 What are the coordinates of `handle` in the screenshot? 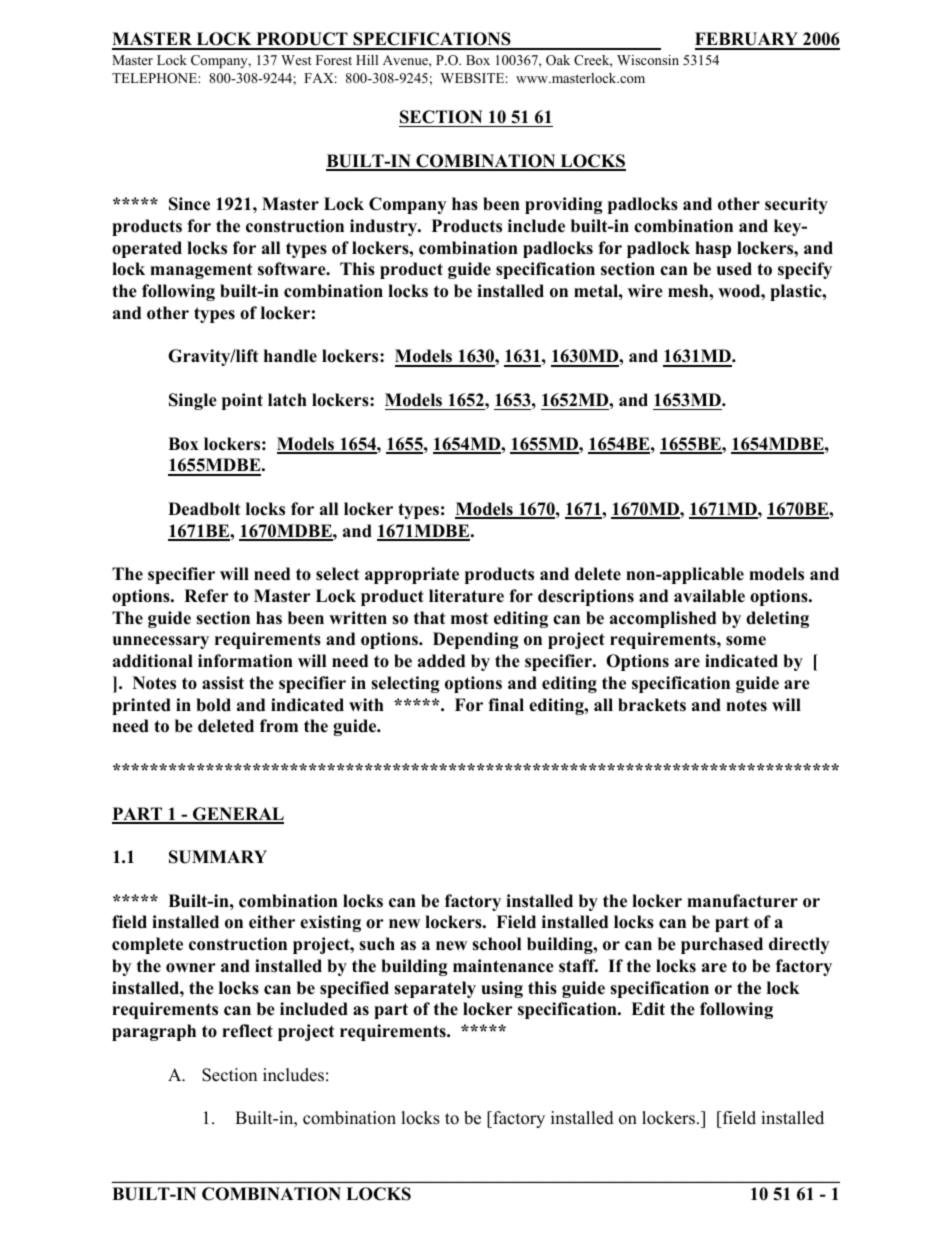 It's located at (290, 356).
